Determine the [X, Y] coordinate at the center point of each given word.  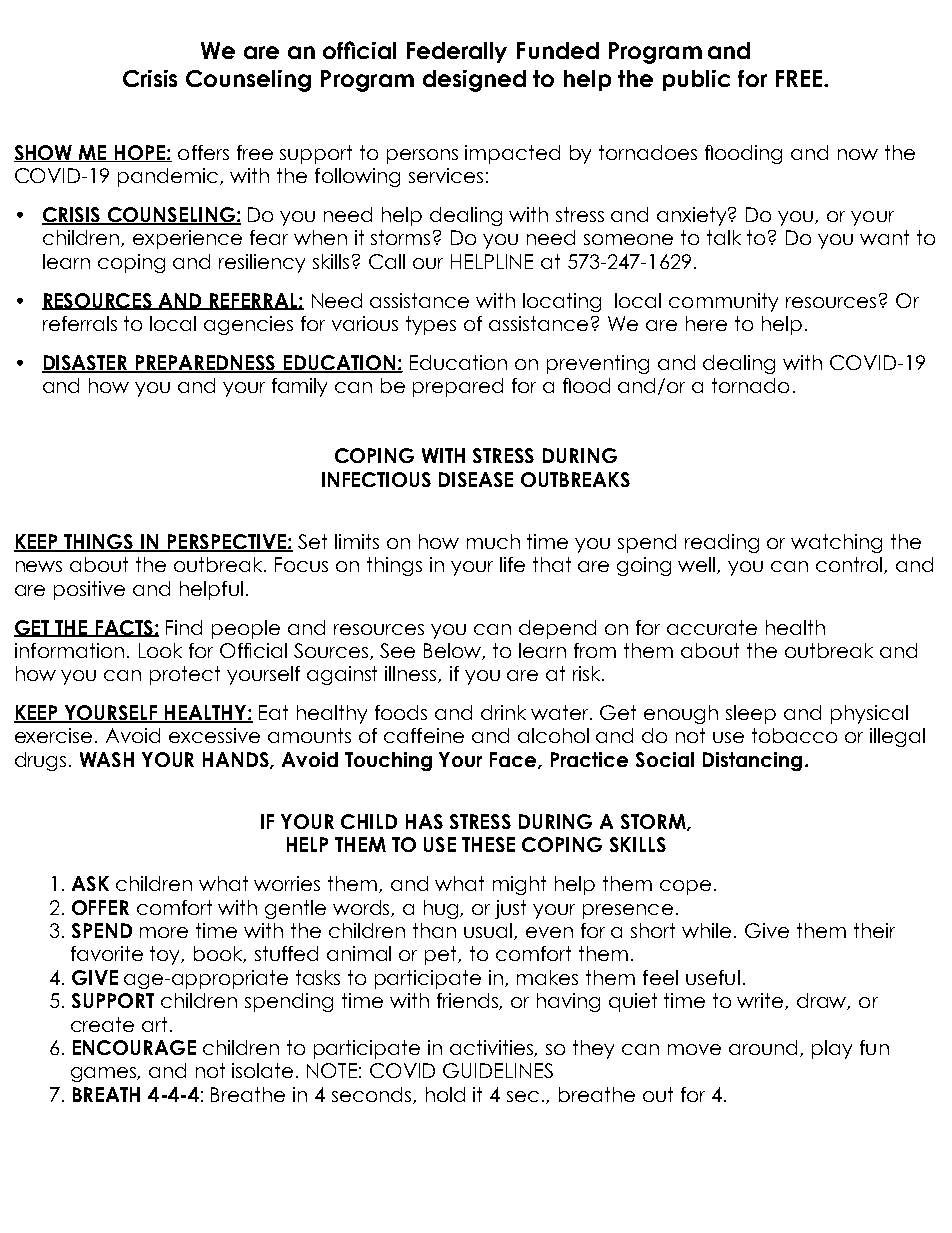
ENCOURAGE [134, 1047]
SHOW [44, 153]
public [696, 80]
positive [89, 590]
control [850, 565]
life [512, 564]
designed [474, 81]
